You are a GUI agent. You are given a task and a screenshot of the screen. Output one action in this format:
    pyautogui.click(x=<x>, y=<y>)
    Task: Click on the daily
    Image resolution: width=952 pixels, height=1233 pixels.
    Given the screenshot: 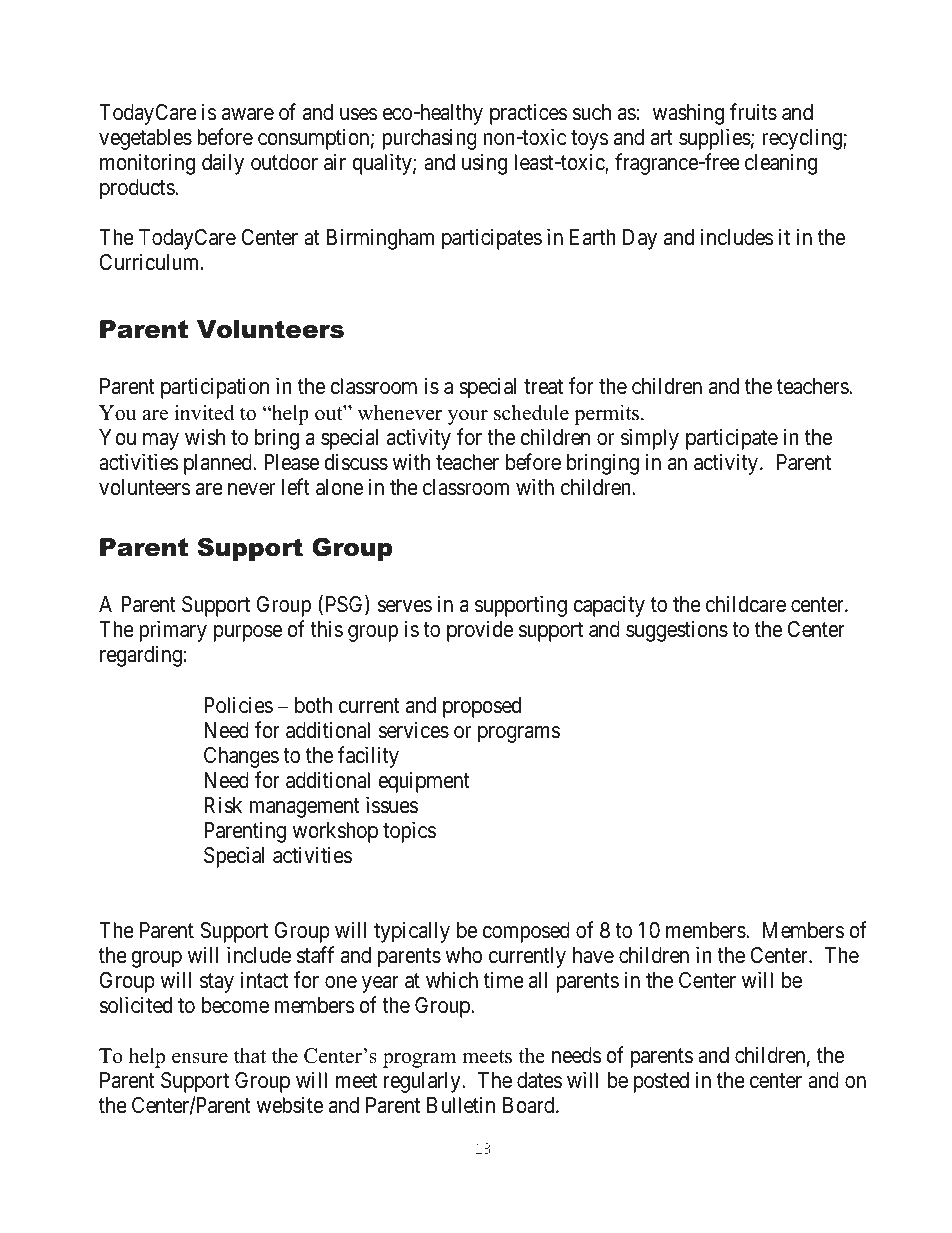 What is the action you would take?
    pyautogui.click(x=223, y=164)
